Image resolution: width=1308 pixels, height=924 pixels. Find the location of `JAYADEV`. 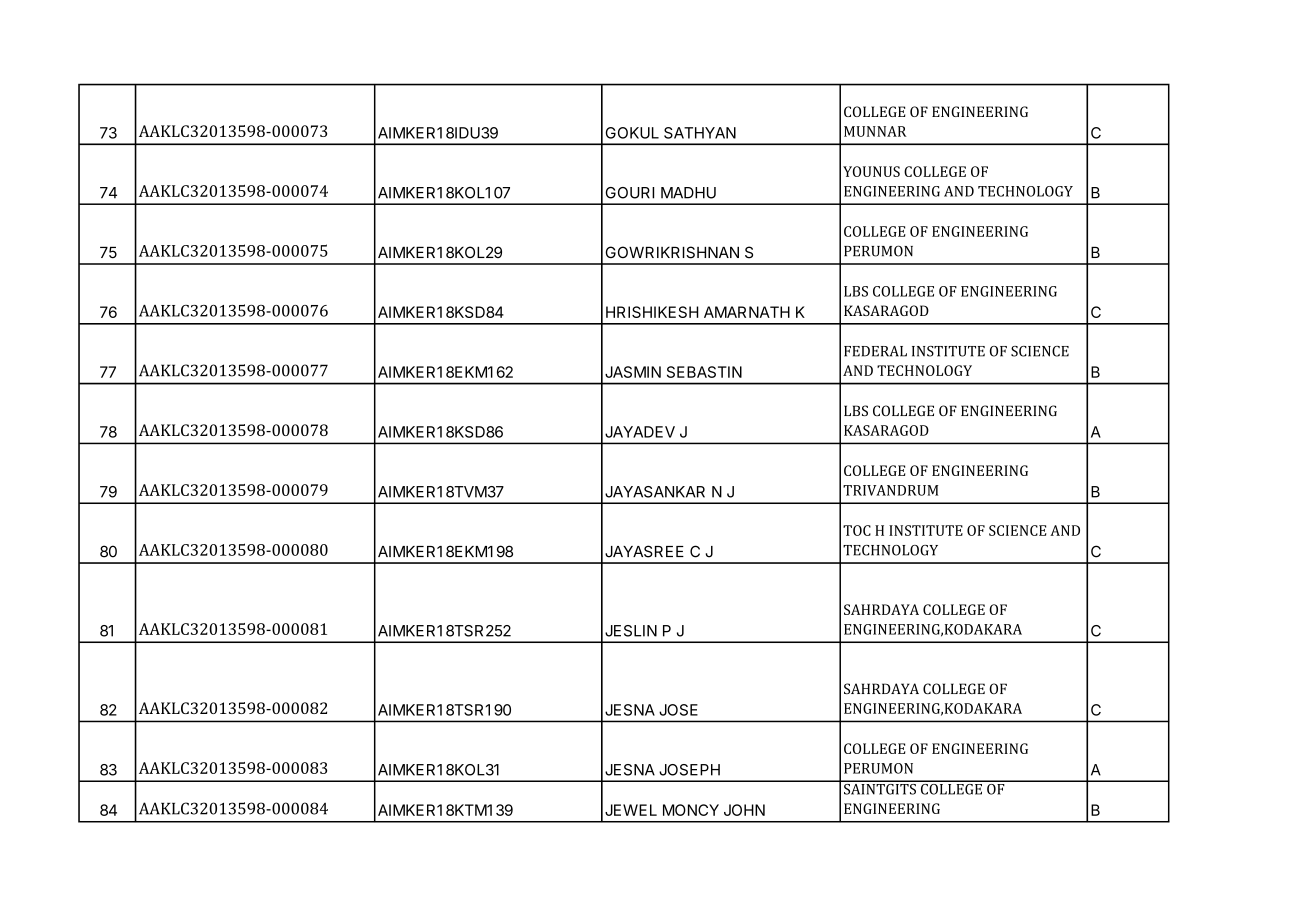

JAYADEV is located at coordinates (640, 432).
